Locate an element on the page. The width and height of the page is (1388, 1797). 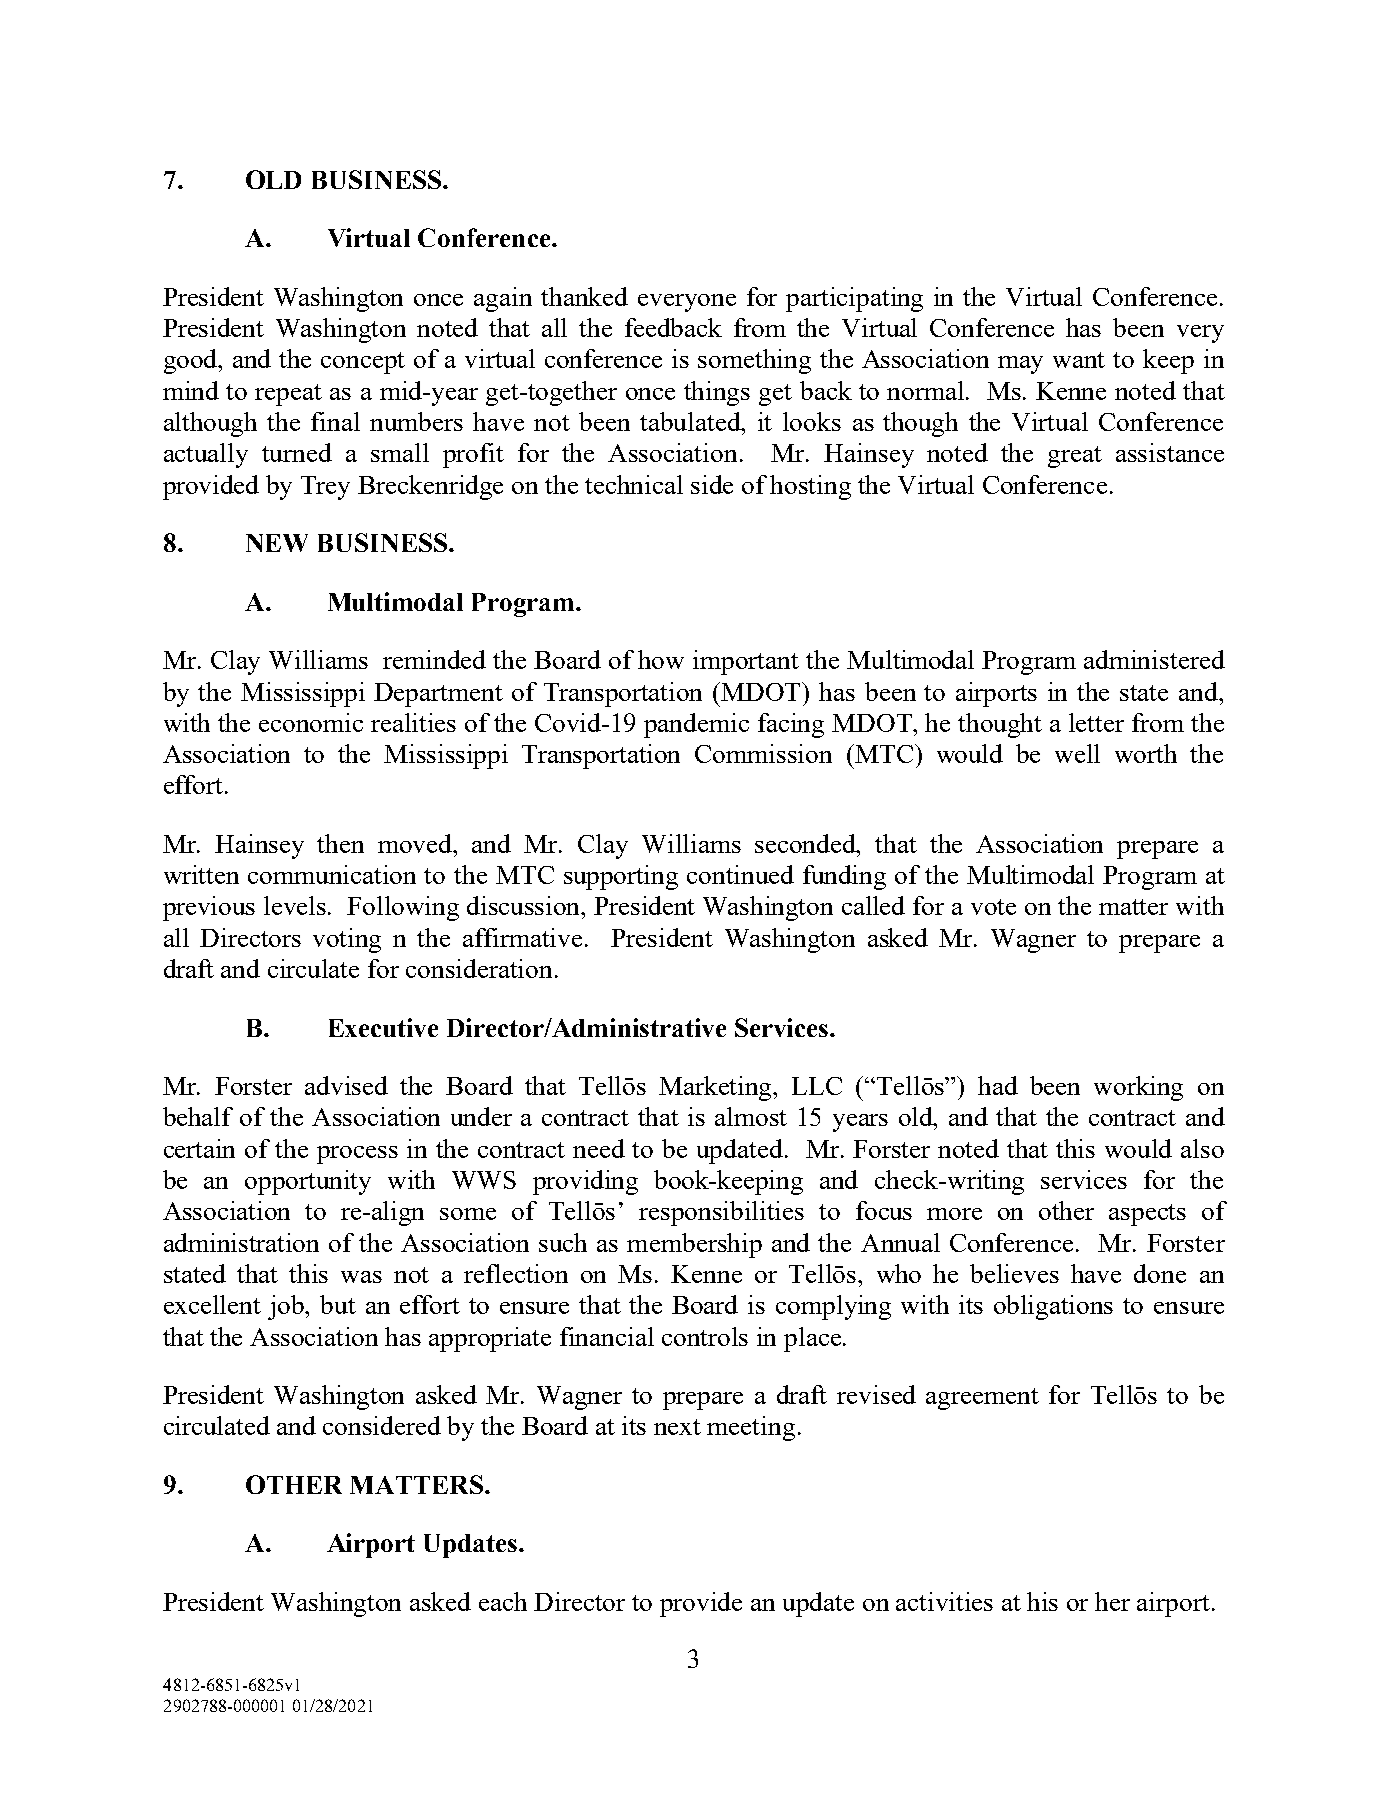
voting is located at coordinates (347, 940).
